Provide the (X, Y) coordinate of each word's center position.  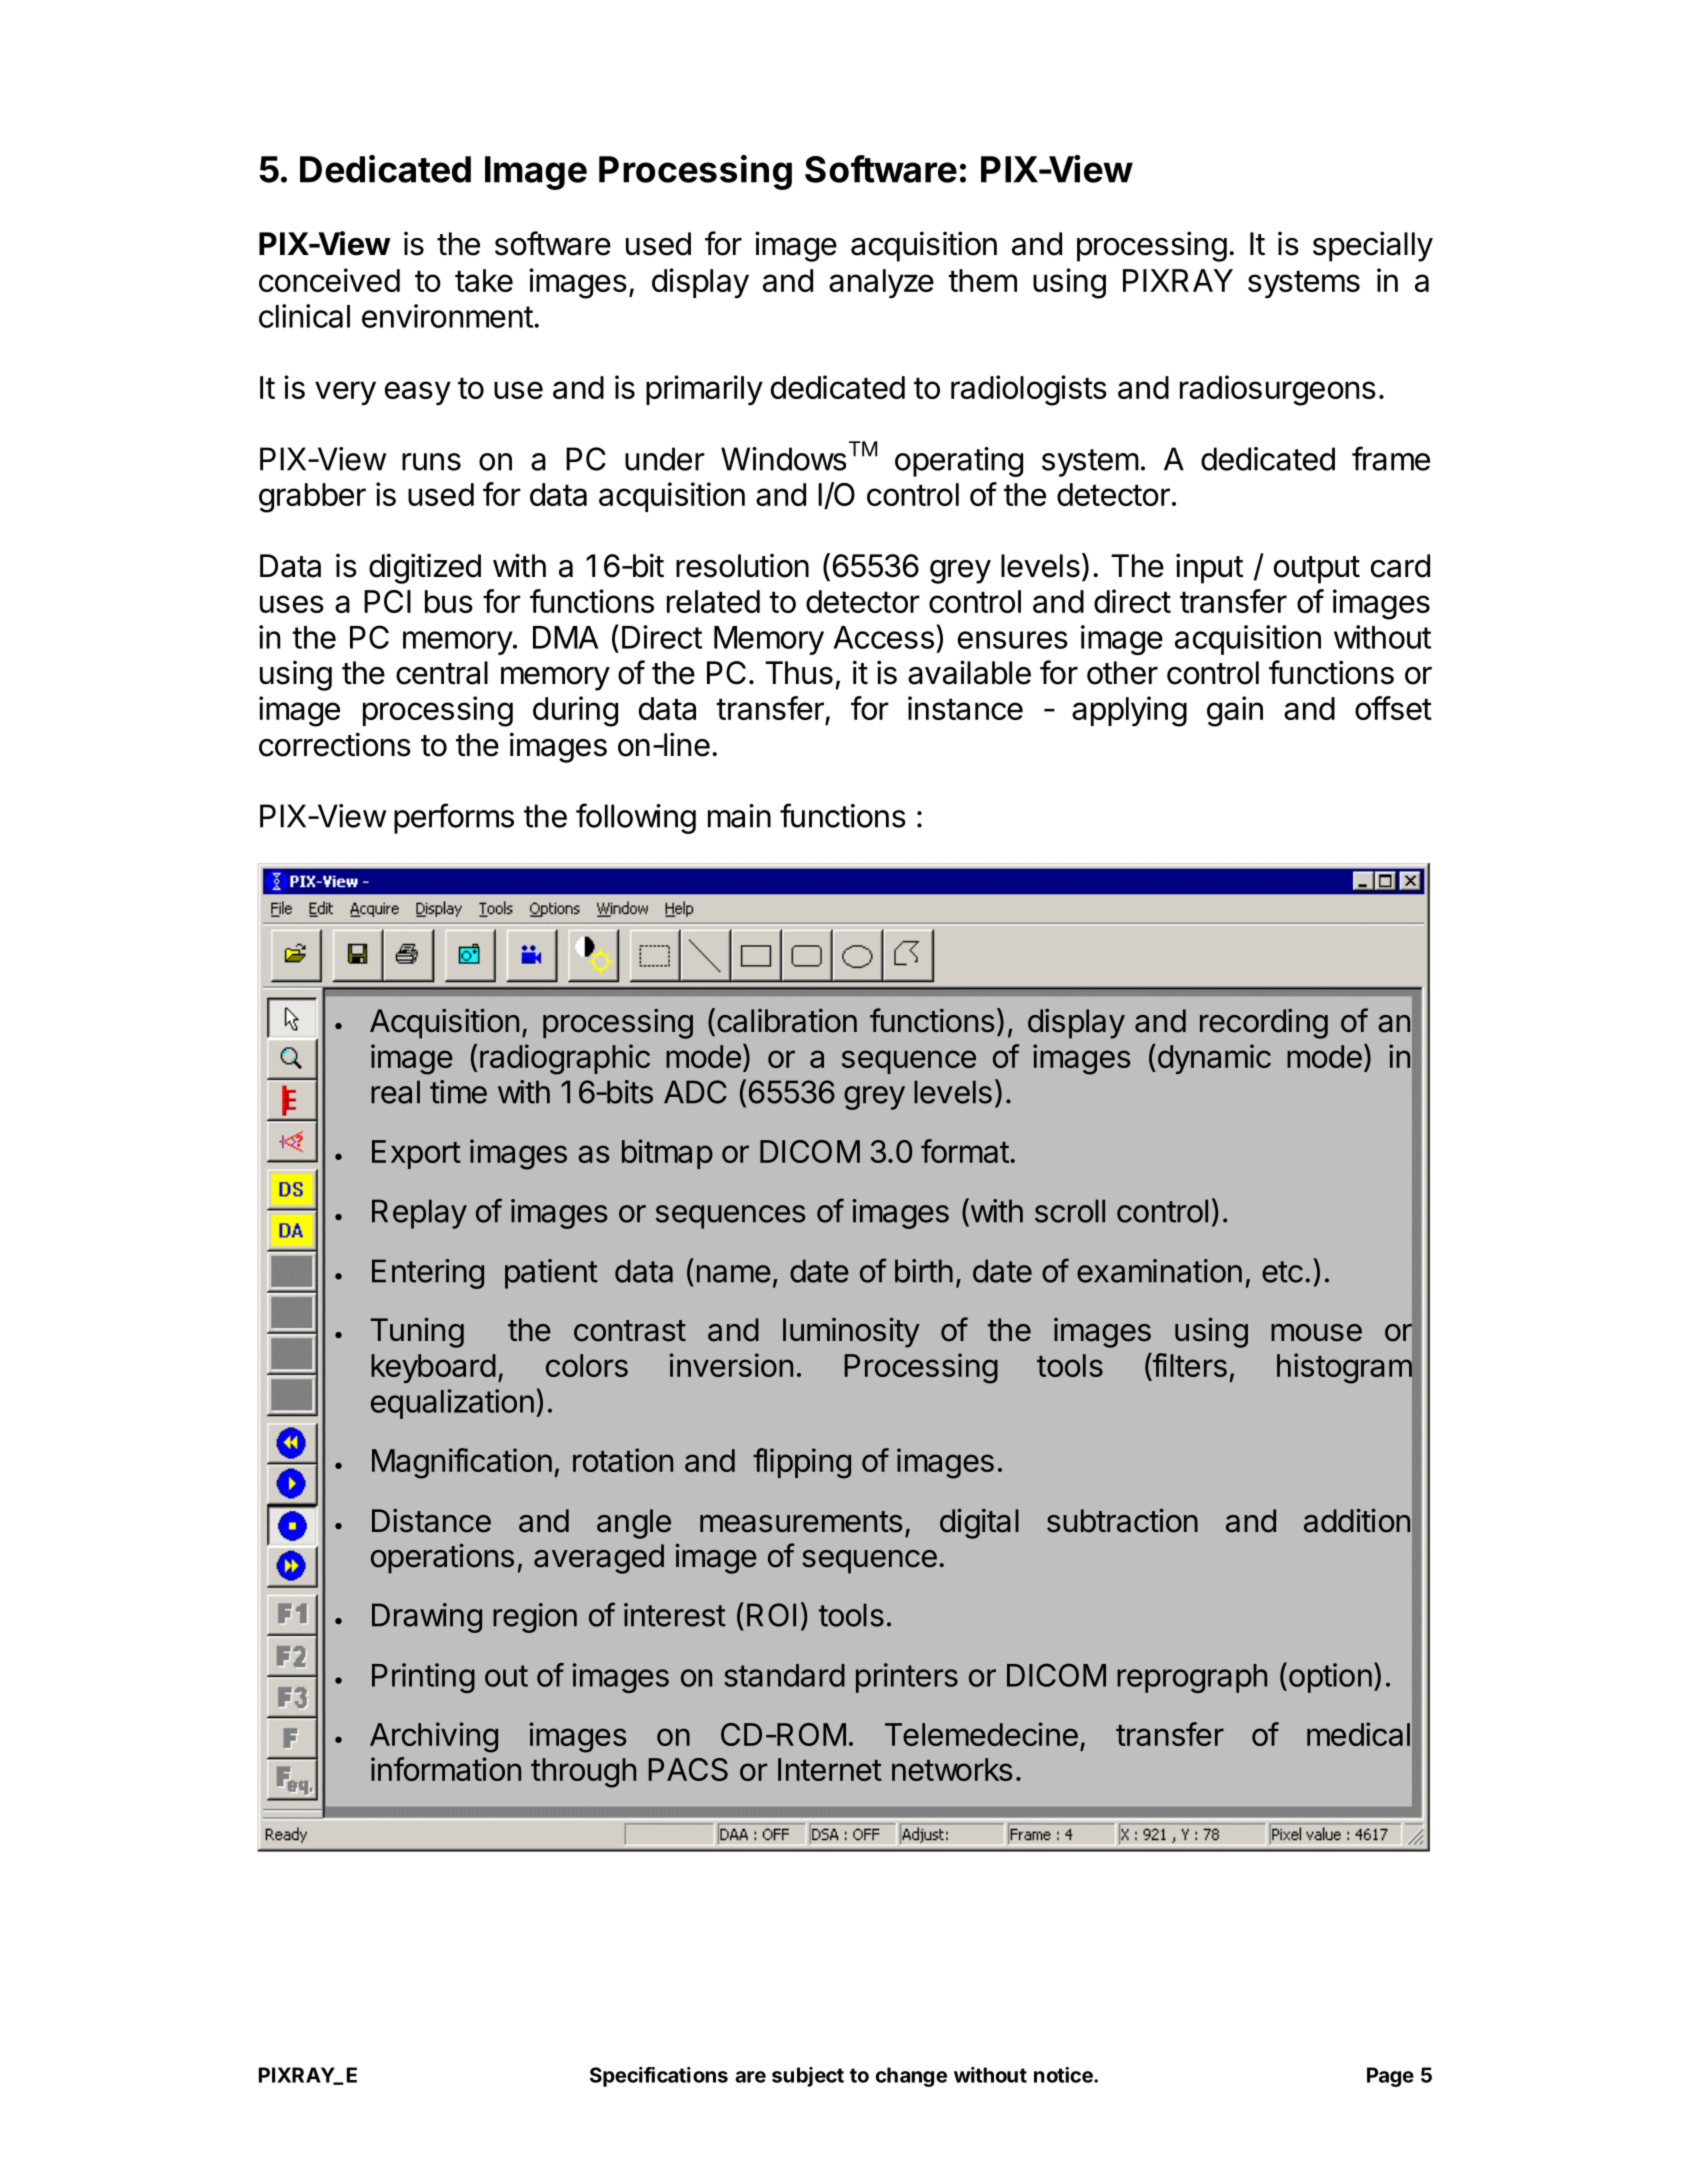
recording (1264, 1024)
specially (1373, 246)
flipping (802, 1463)
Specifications (659, 2077)
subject (808, 2077)
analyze (881, 283)
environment (447, 316)
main (739, 816)
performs (454, 818)
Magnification (462, 1463)
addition (1357, 1520)
